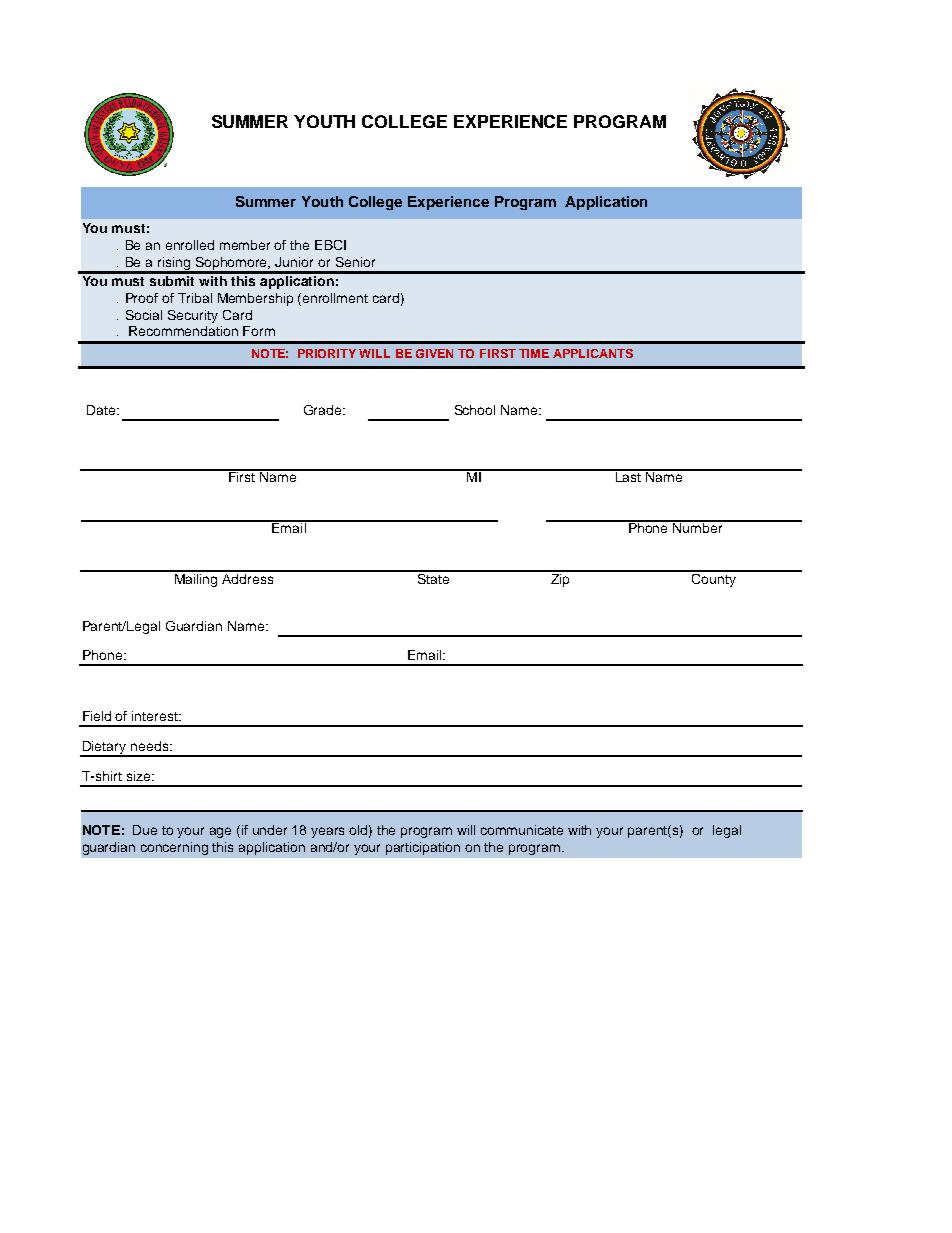 This document has width=952, height=1233. I want to click on Senior, so click(355, 262).
